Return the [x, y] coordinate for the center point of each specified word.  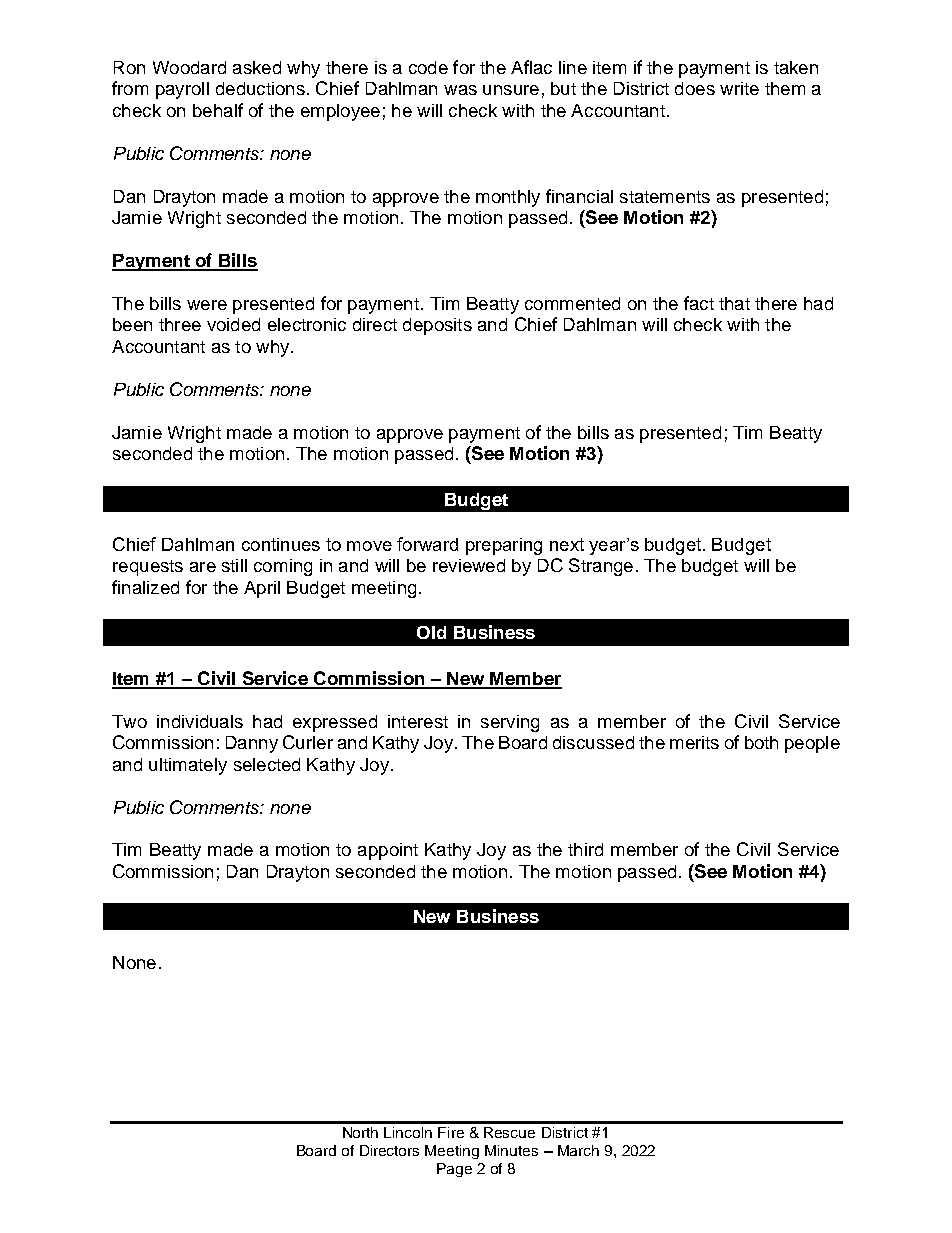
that [734, 303]
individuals [200, 721]
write [739, 88]
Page [454, 1170]
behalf [218, 110]
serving [510, 723]
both [761, 742]
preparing [504, 546]
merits [694, 742]
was [460, 90]
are [203, 567]
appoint [388, 851]
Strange [601, 567]
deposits [437, 326]
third [585, 849]
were [207, 305]
